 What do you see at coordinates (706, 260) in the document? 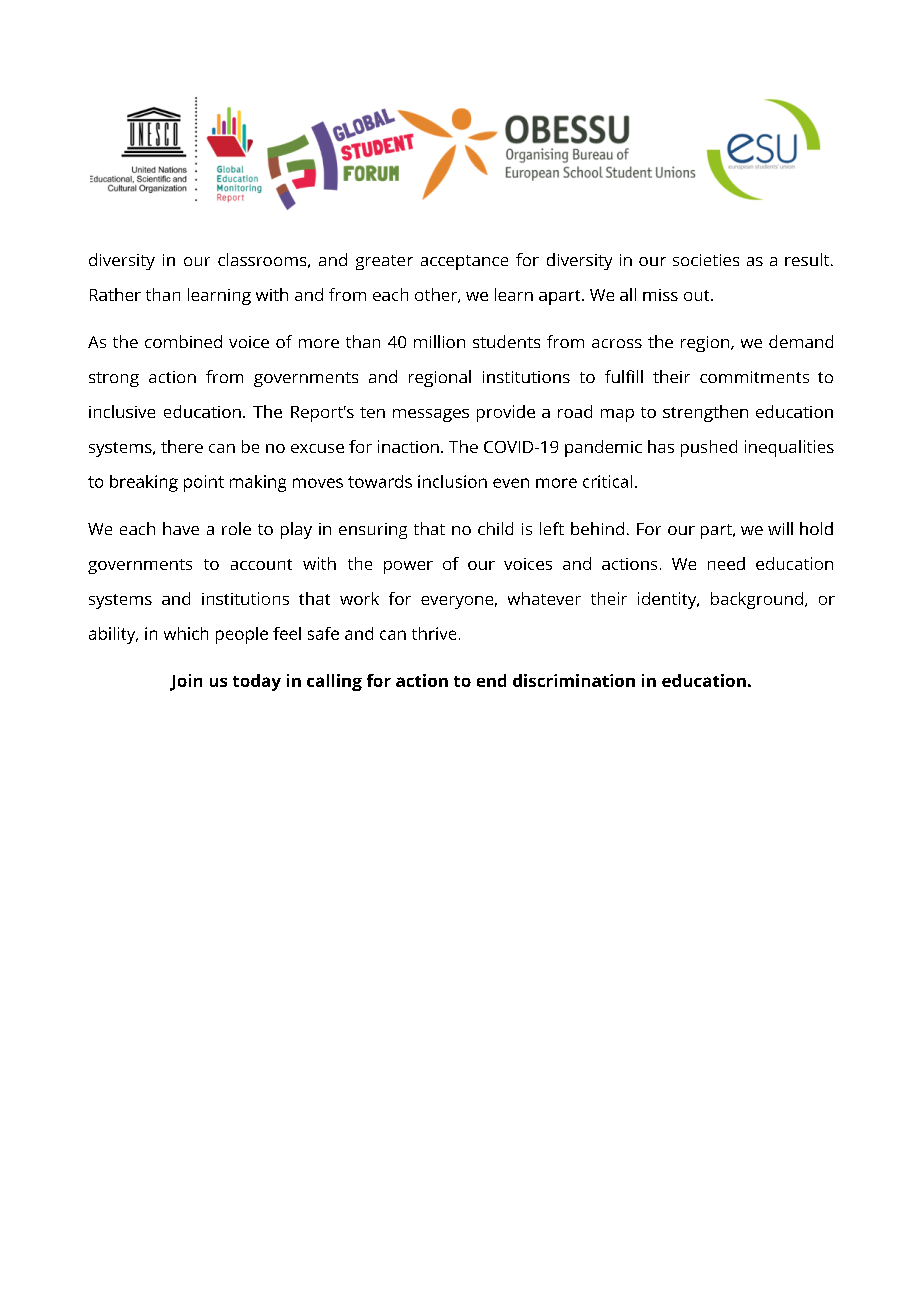
I see `societies` at bounding box center [706, 260].
